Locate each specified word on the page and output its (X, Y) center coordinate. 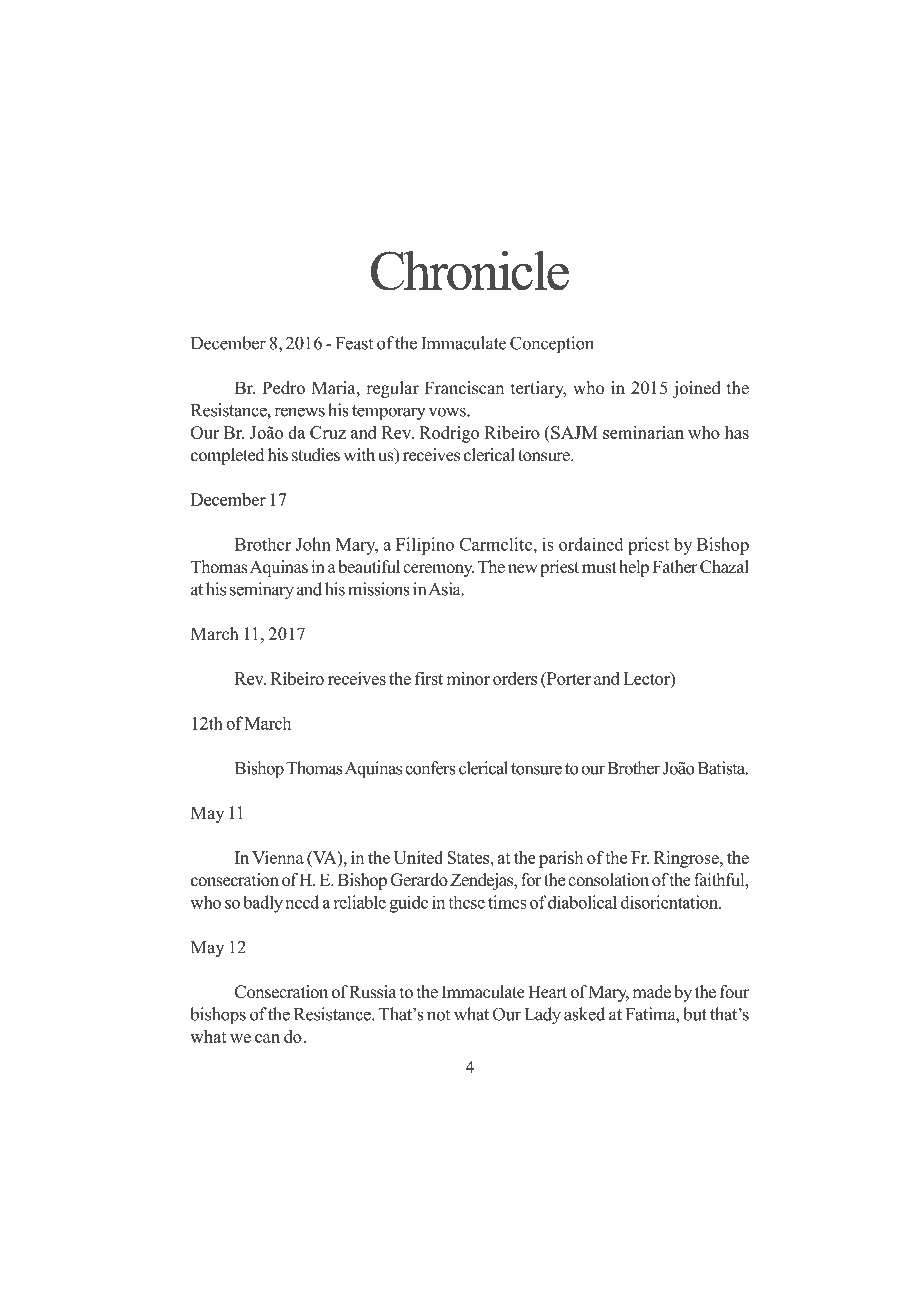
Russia (373, 992)
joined (696, 389)
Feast (354, 343)
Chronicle (470, 270)
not (438, 1015)
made (651, 992)
